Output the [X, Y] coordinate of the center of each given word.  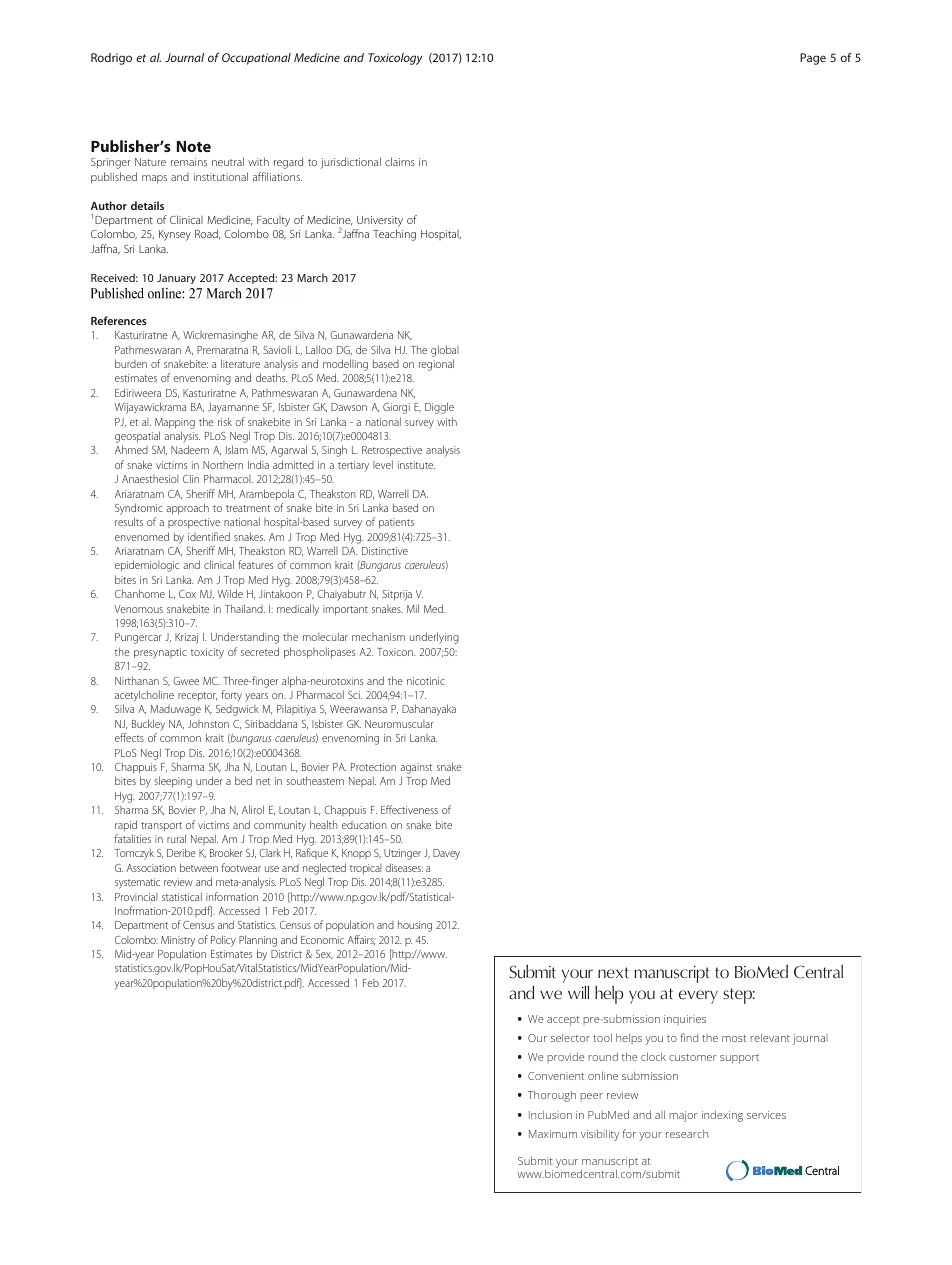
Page [813, 59]
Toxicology [395, 59]
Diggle [439, 408]
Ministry [178, 941]
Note [194, 146]
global [445, 351]
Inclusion [550, 1114]
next [613, 973]
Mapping [175, 423]
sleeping [173, 782]
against [416, 768]
